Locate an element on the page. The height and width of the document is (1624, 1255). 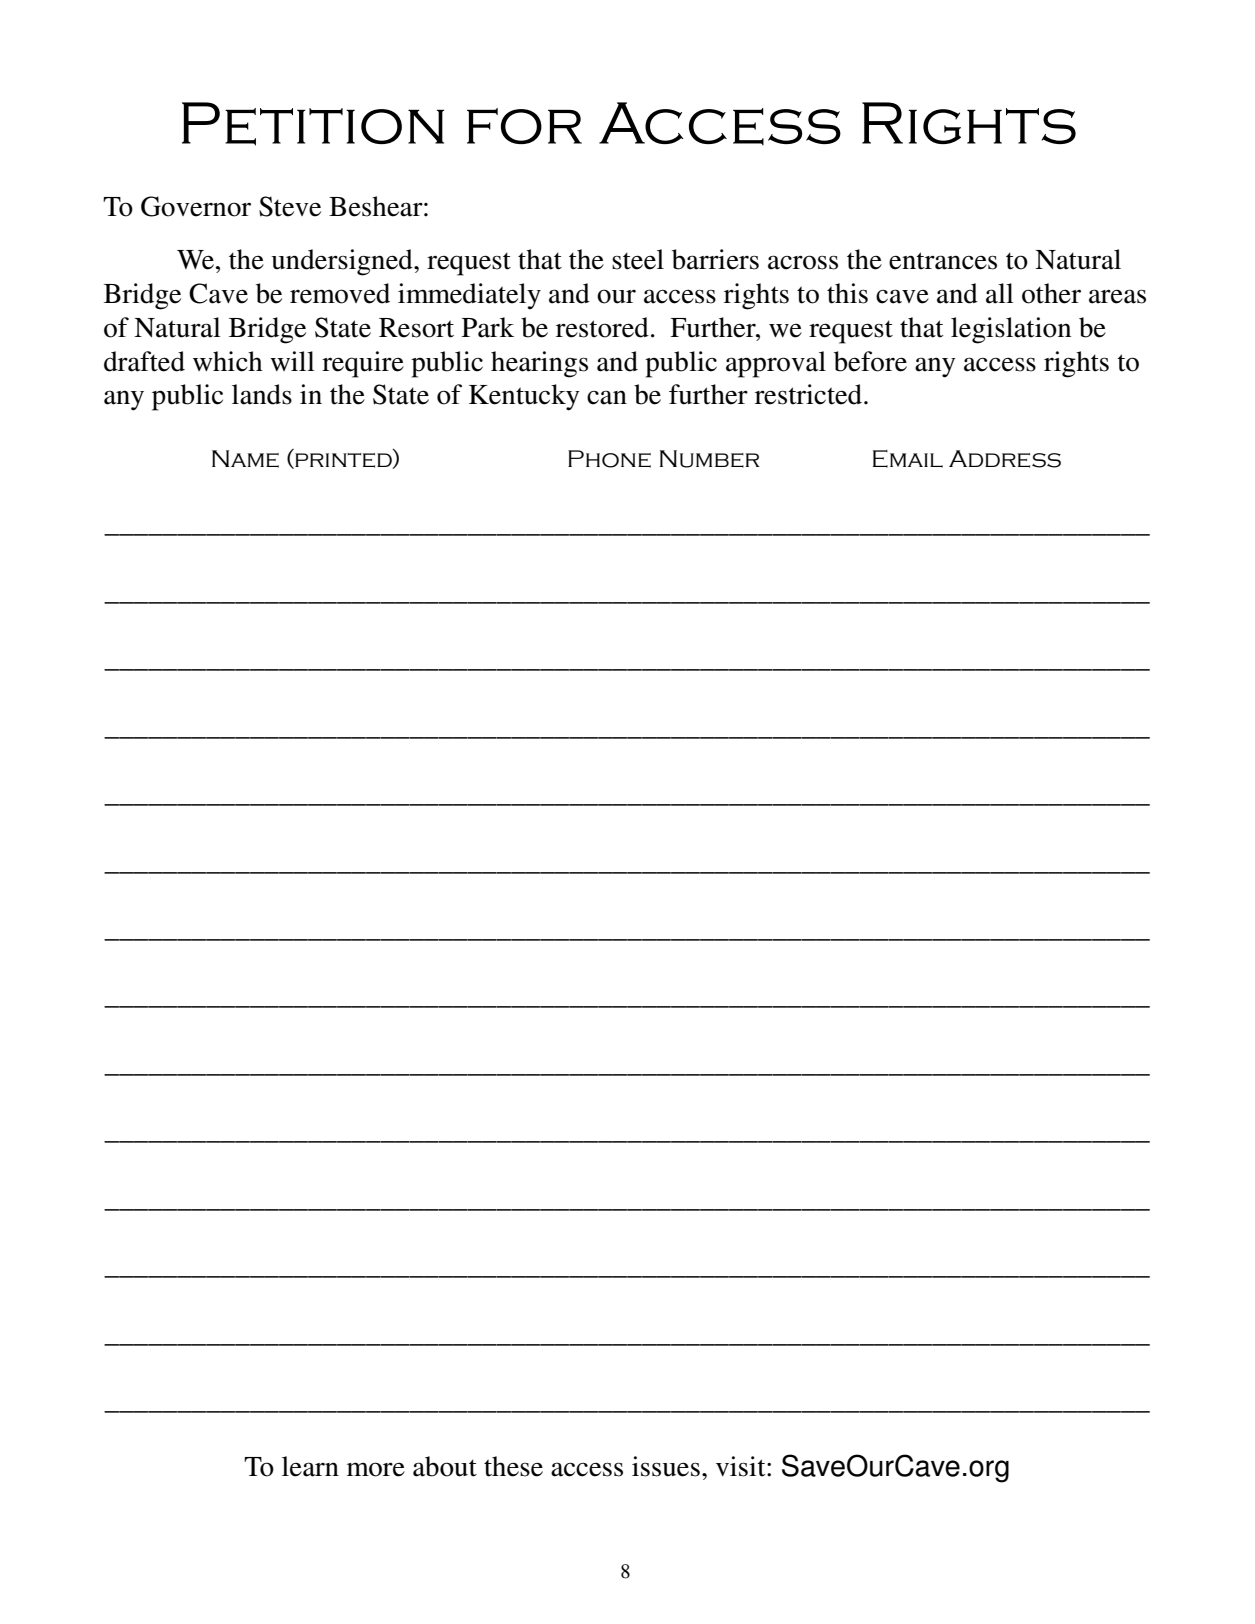
issues is located at coordinates (666, 1466).
